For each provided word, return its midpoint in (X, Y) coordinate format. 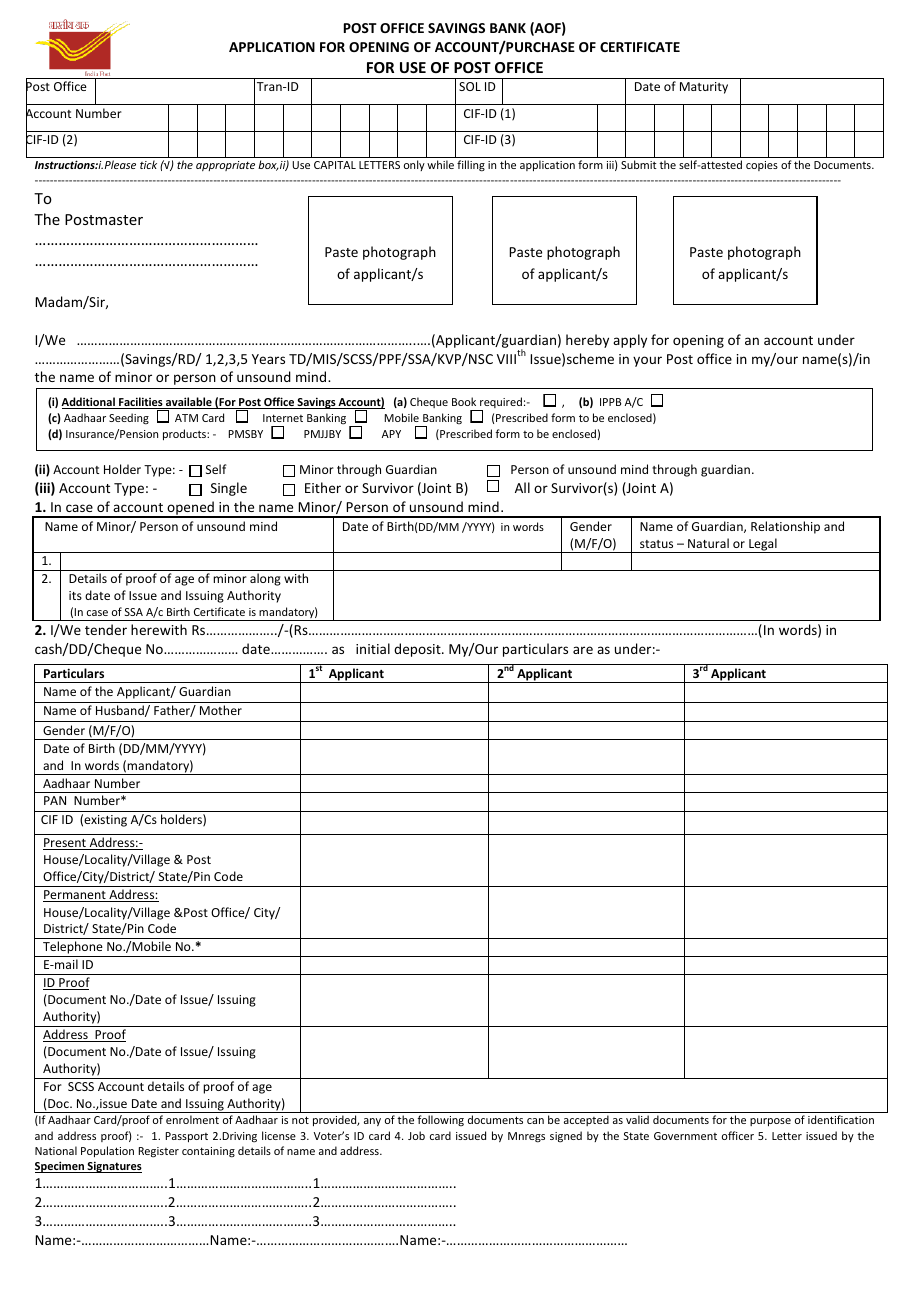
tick (148, 164)
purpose (770, 1122)
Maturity (704, 88)
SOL (470, 86)
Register (159, 1152)
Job (416, 1135)
